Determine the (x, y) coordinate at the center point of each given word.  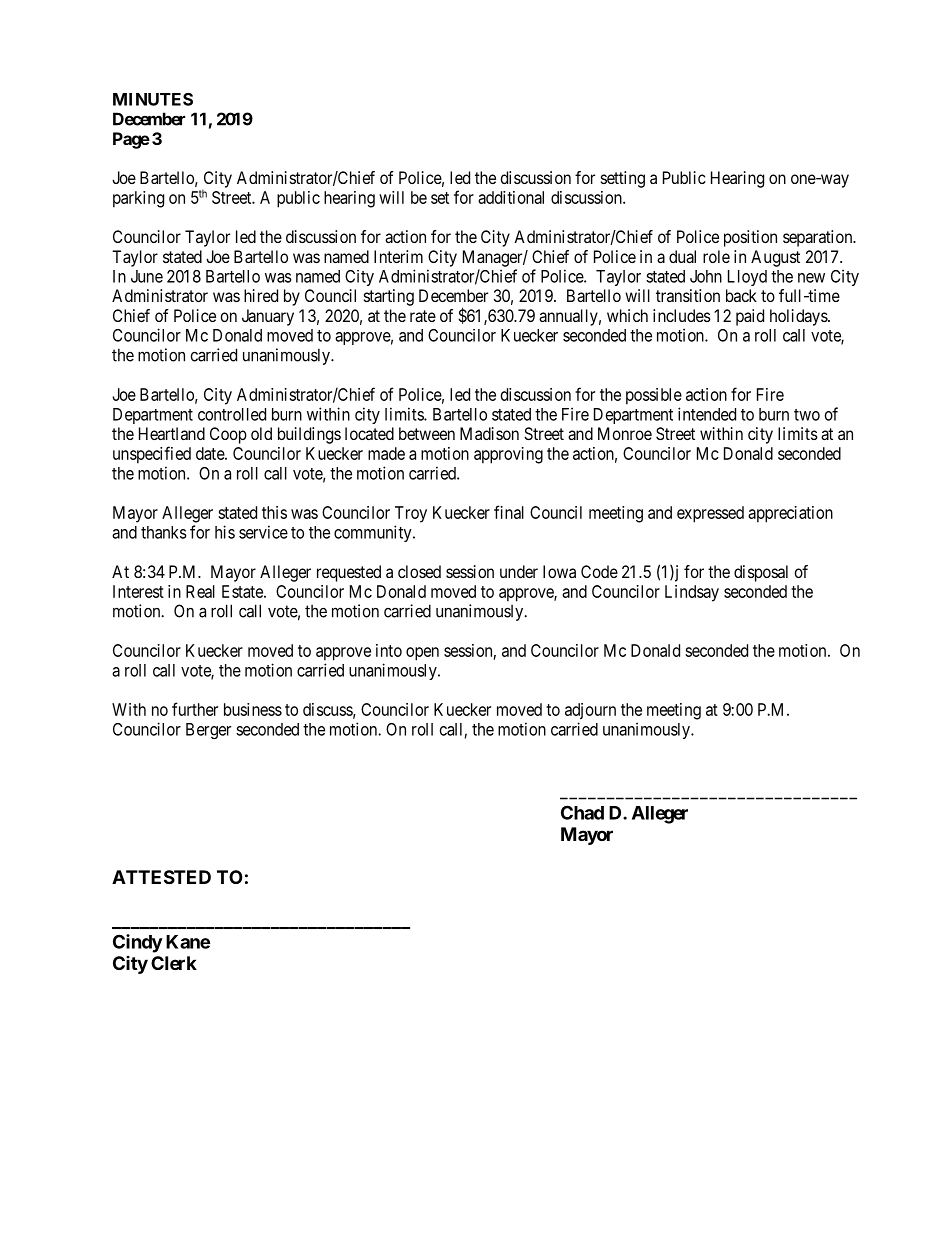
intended (707, 414)
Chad (582, 812)
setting (623, 179)
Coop (228, 435)
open (422, 654)
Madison (489, 433)
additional (511, 197)
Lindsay (692, 593)
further (195, 709)
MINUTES (153, 99)
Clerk (174, 963)
